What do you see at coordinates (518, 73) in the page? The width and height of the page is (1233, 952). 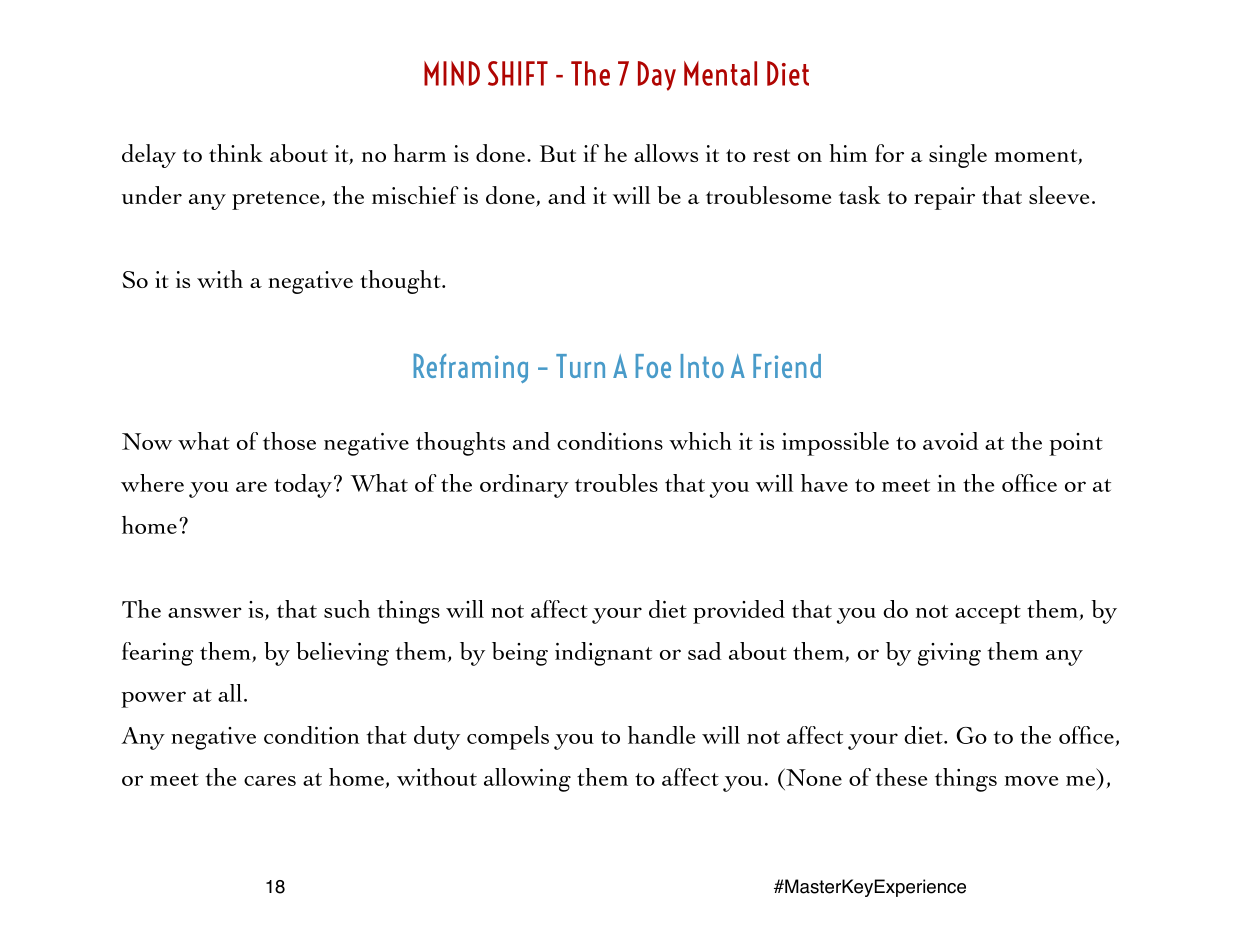 I see `SHIFT` at bounding box center [518, 73].
